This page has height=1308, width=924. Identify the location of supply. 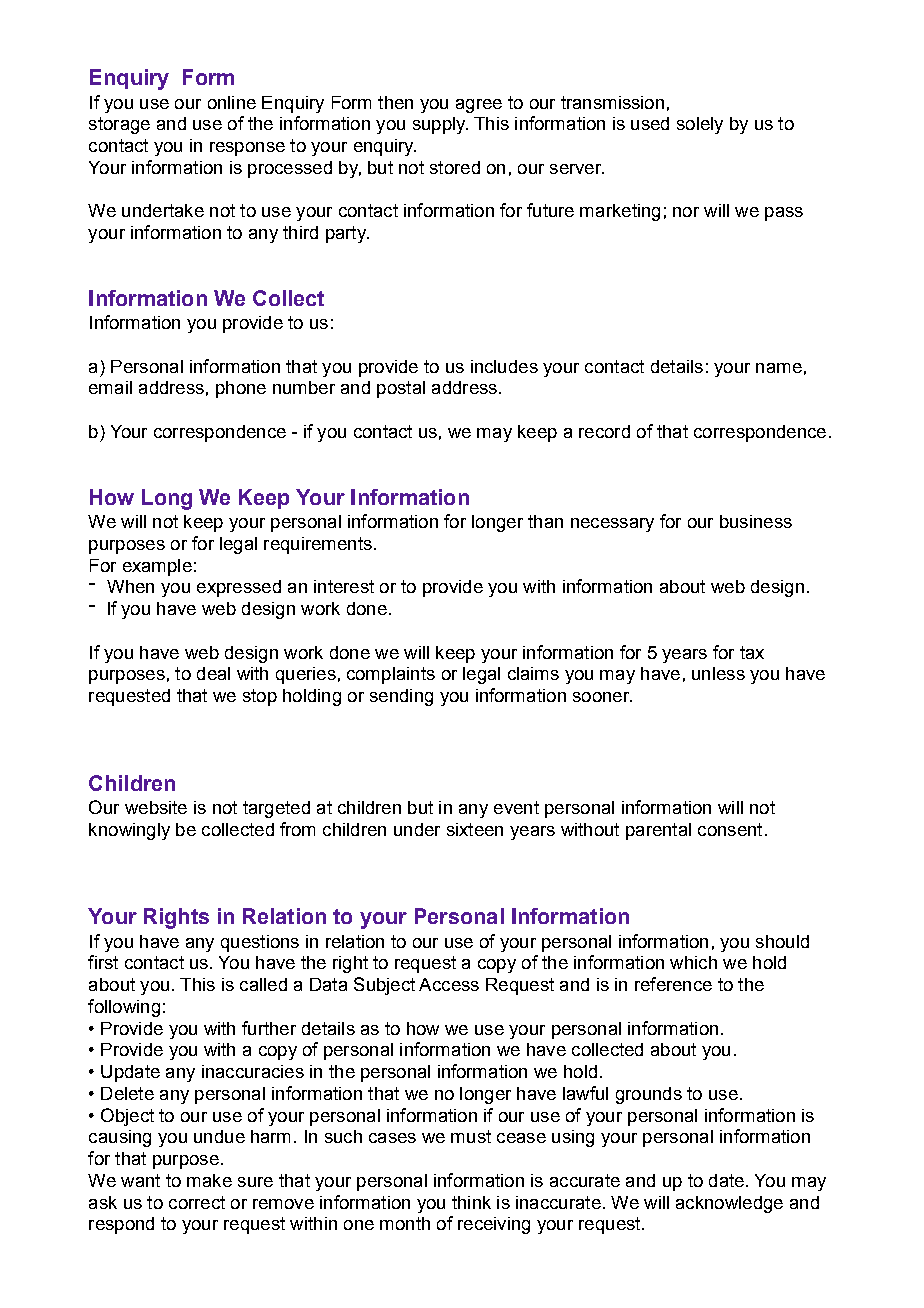
(440, 125).
